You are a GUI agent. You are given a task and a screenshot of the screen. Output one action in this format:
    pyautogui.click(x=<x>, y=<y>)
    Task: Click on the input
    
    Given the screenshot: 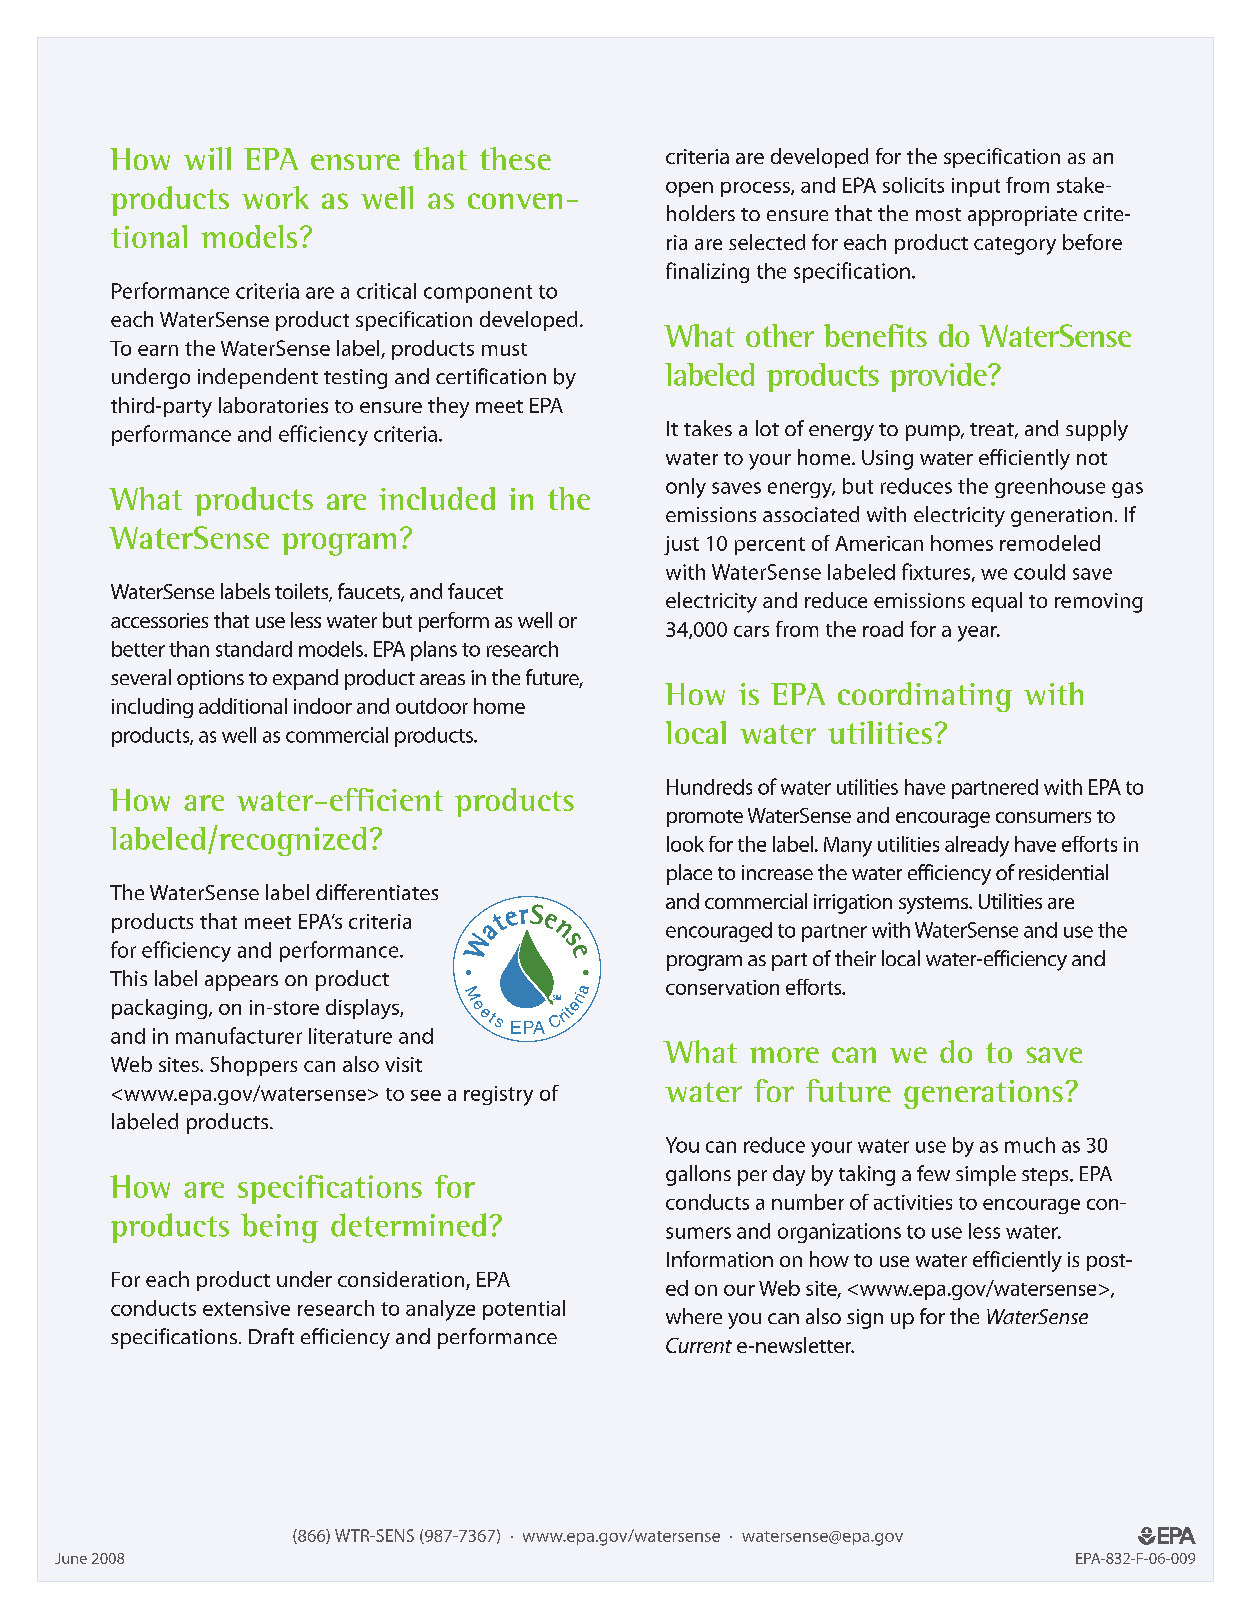 What is the action you would take?
    pyautogui.click(x=976, y=187)
